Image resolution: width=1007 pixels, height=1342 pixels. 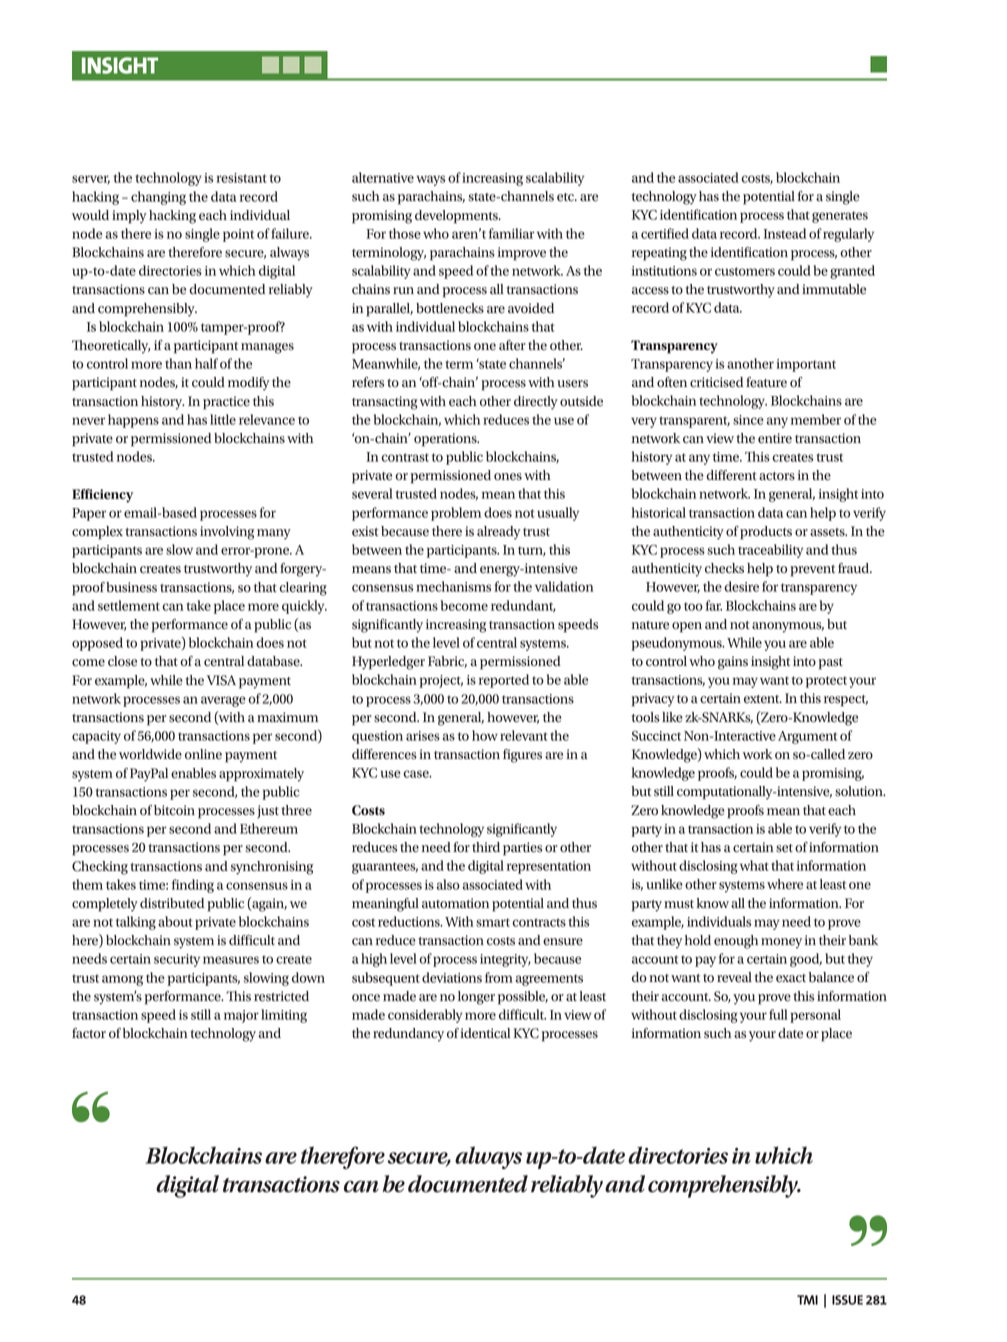 I want to click on developments, so click(x=457, y=217).
